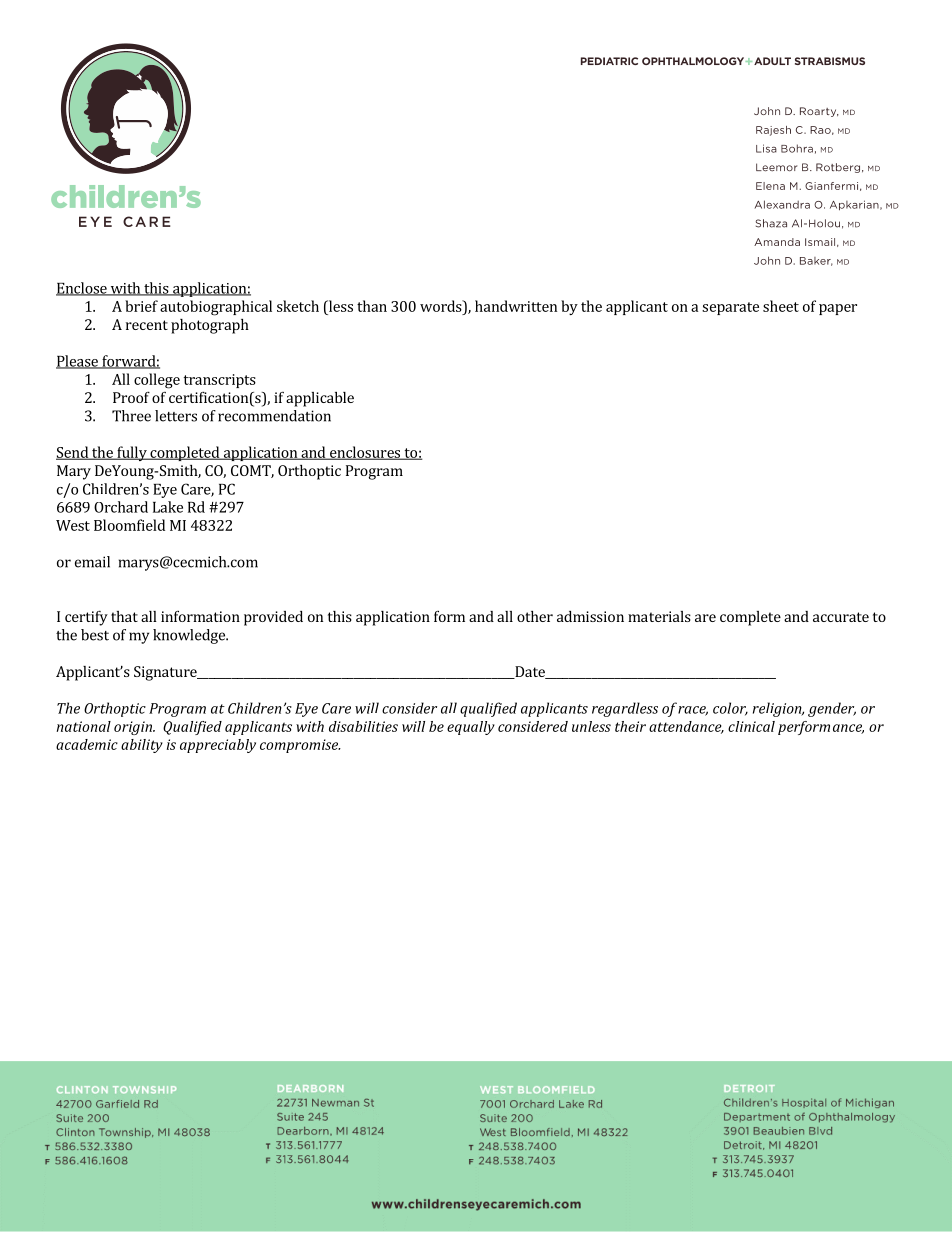 The width and height of the page is (952, 1233). I want to click on words, so click(442, 306).
